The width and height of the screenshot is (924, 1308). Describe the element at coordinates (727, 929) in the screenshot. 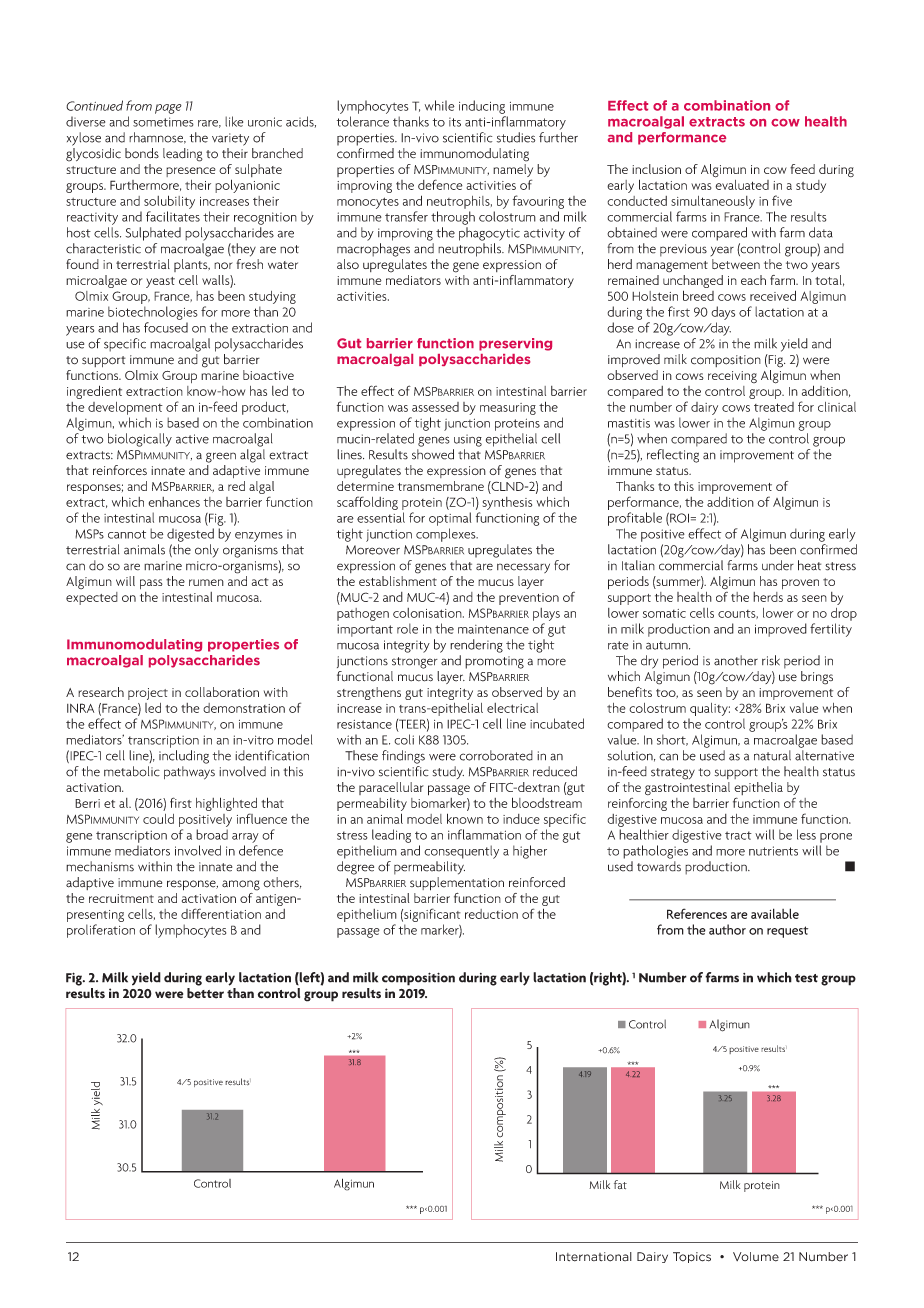

I see `author` at that location.
